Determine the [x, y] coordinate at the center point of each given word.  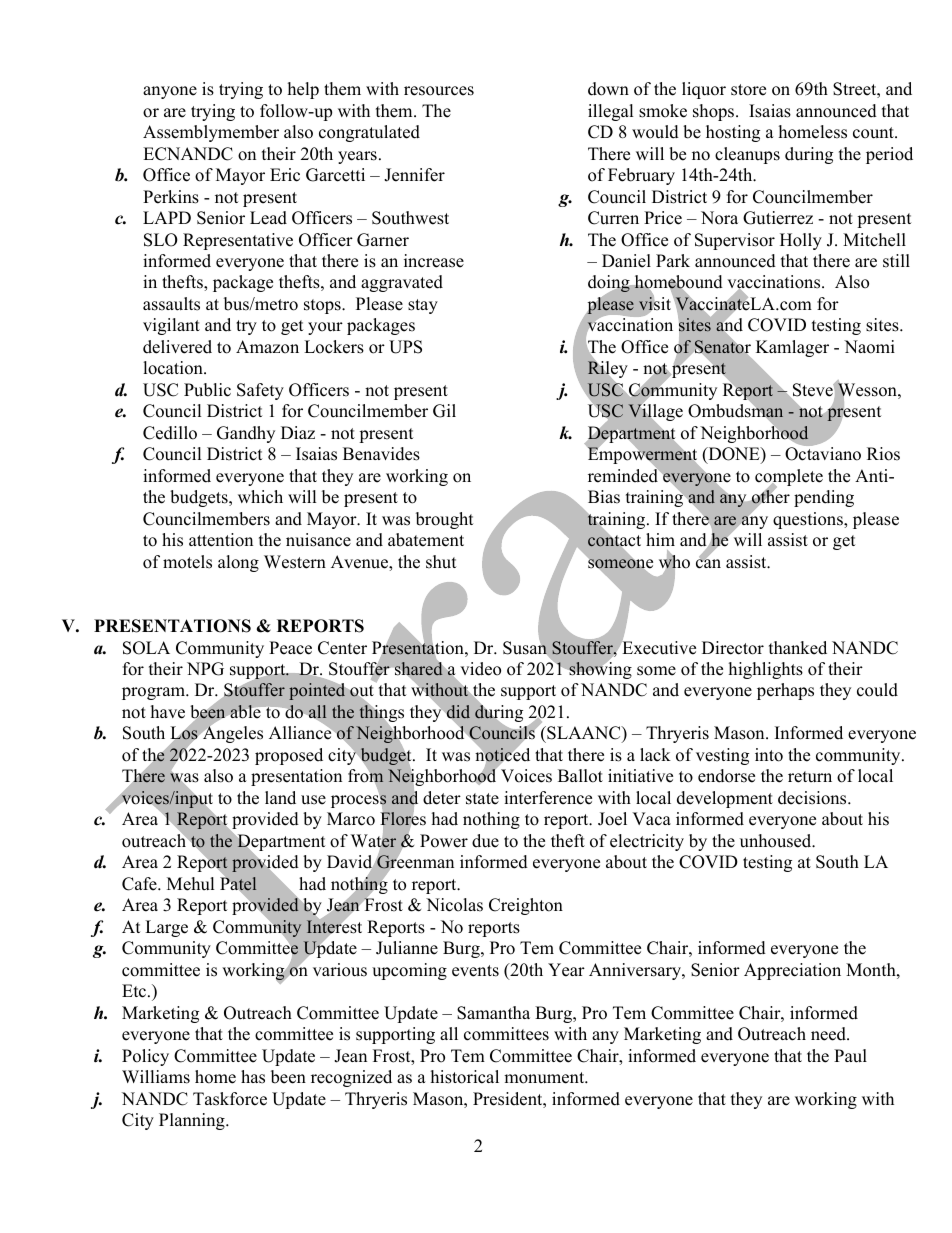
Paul [850, 1056]
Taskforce [230, 1099]
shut [441, 562]
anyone [170, 92]
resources [439, 91]
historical [465, 1077]
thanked [798, 648]
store [748, 90]
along [238, 563]
